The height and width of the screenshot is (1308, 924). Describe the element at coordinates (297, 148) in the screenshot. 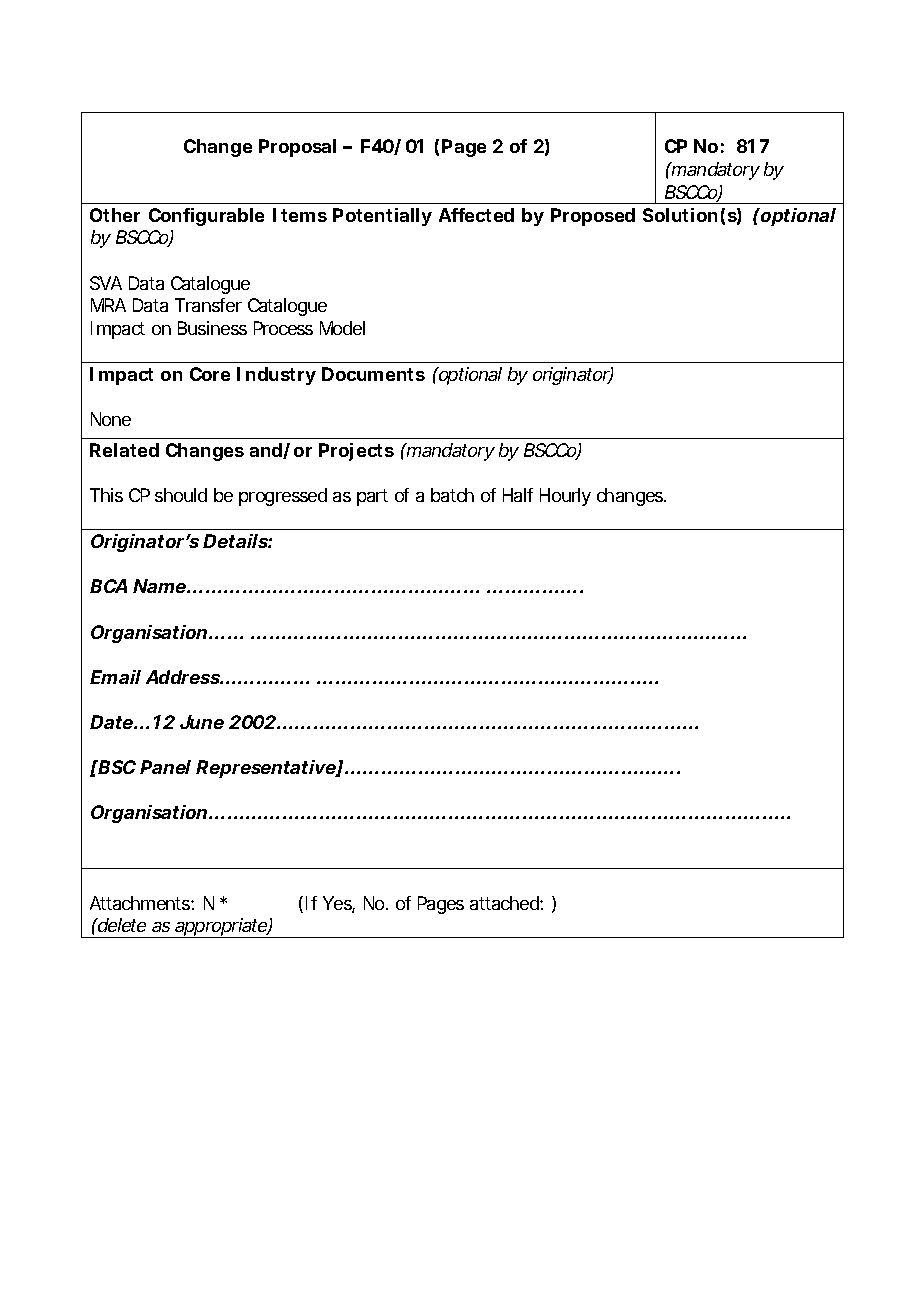

I see `Proposal` at that location.
